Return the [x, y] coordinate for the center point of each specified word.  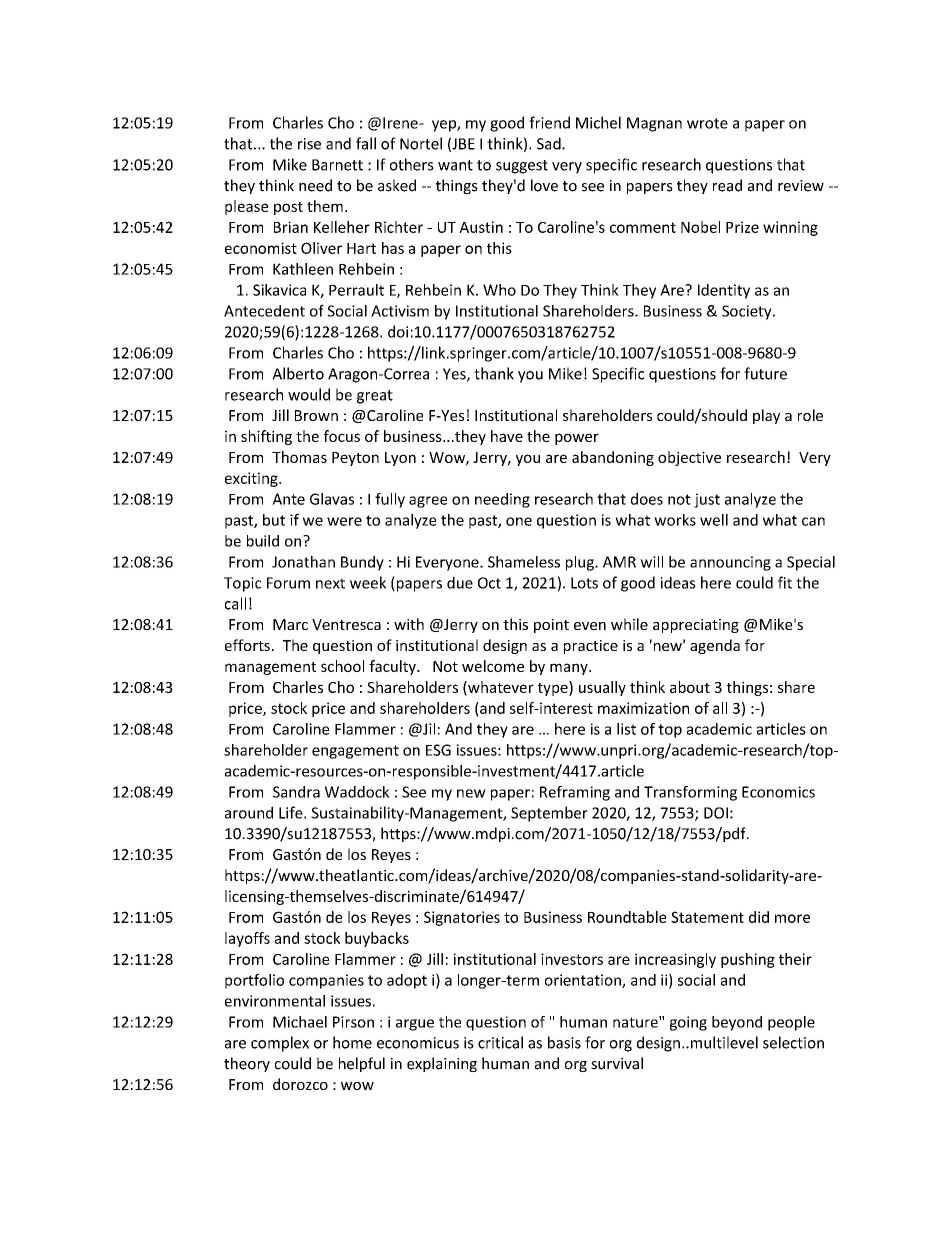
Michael [300, 1022]
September [549, 814]
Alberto [298, 373]
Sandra [296, 792]
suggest [522, 167]
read [727, 185]
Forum [288, 583]
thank [494, 373]
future [765, 373]
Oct [489, 583]
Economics [778, 792]
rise [309, 144]
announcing [730, 563]
